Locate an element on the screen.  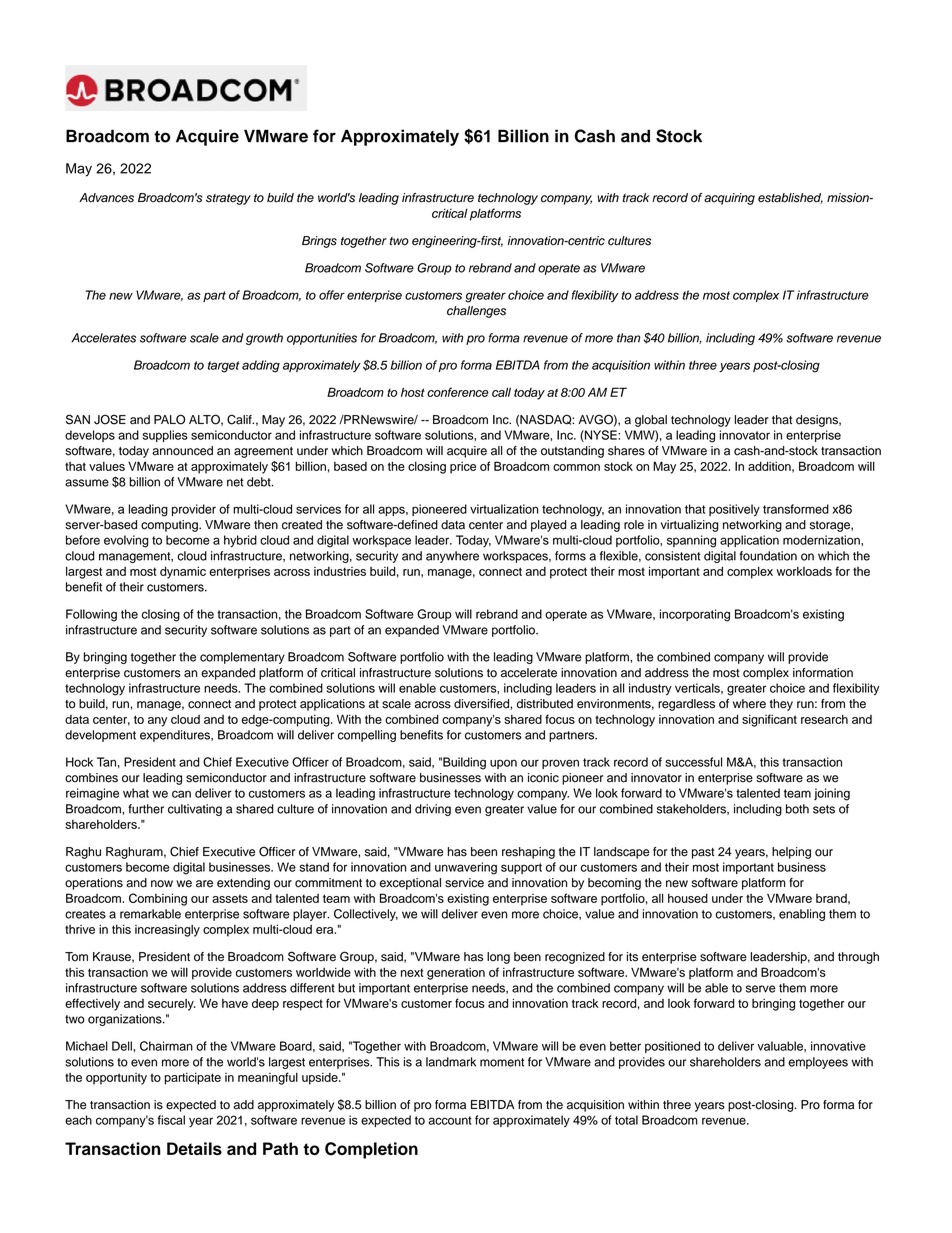
unwavering is located at coordinates (466, 868).
